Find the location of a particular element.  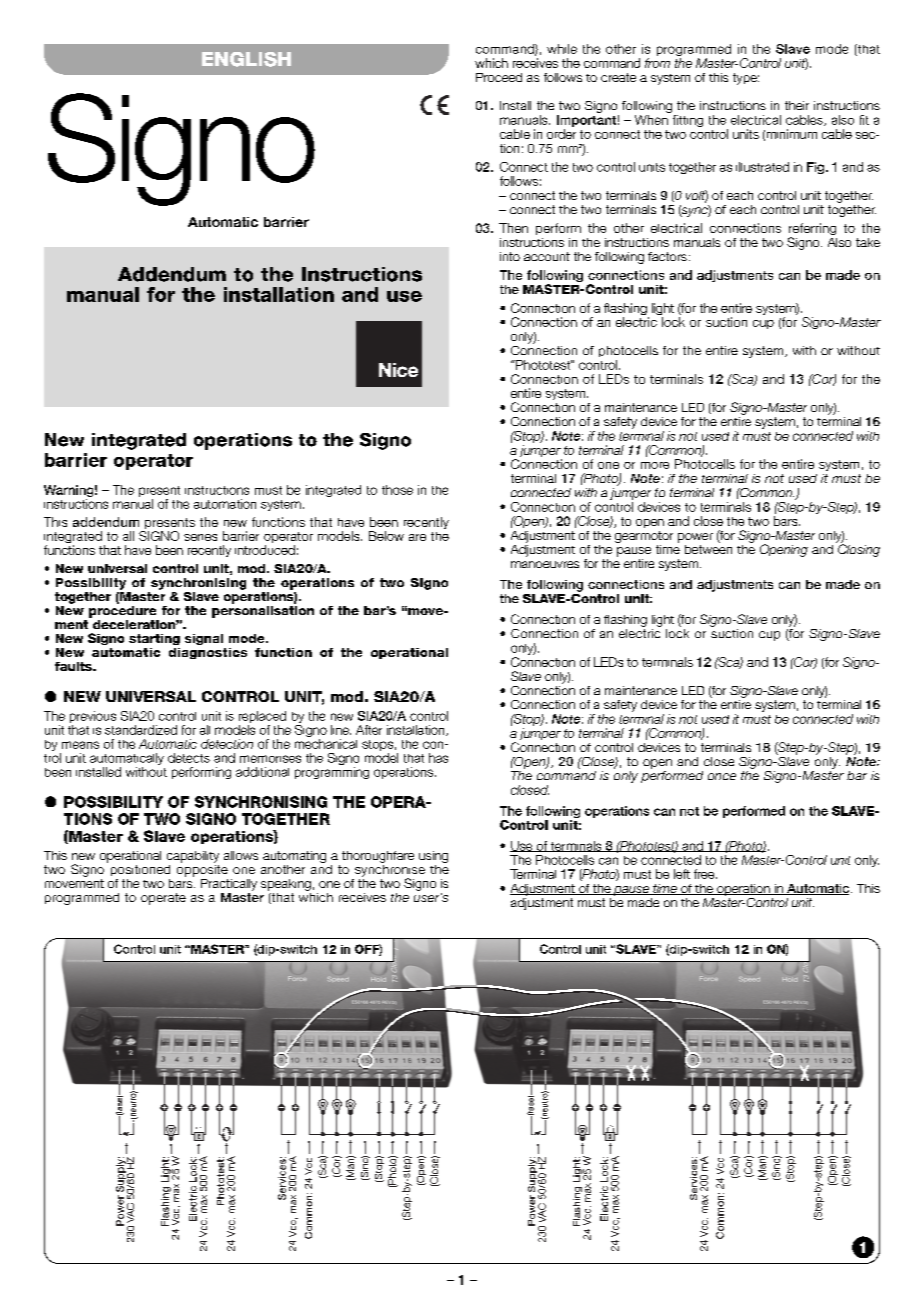

ENGLISH is located at coordinates (246, 59).
